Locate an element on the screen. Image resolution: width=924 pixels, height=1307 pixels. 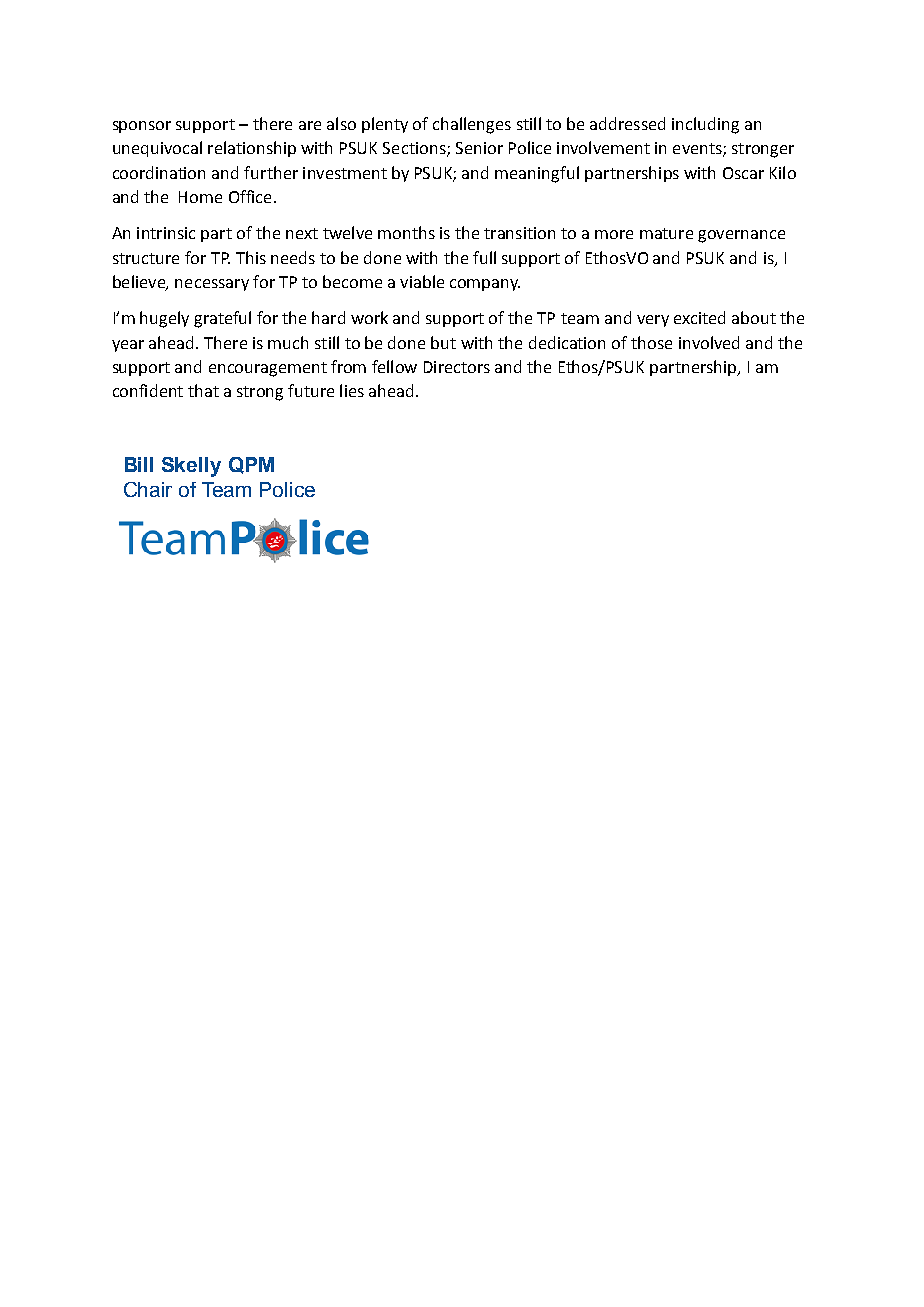
that is located at coordinates (203, 390).
